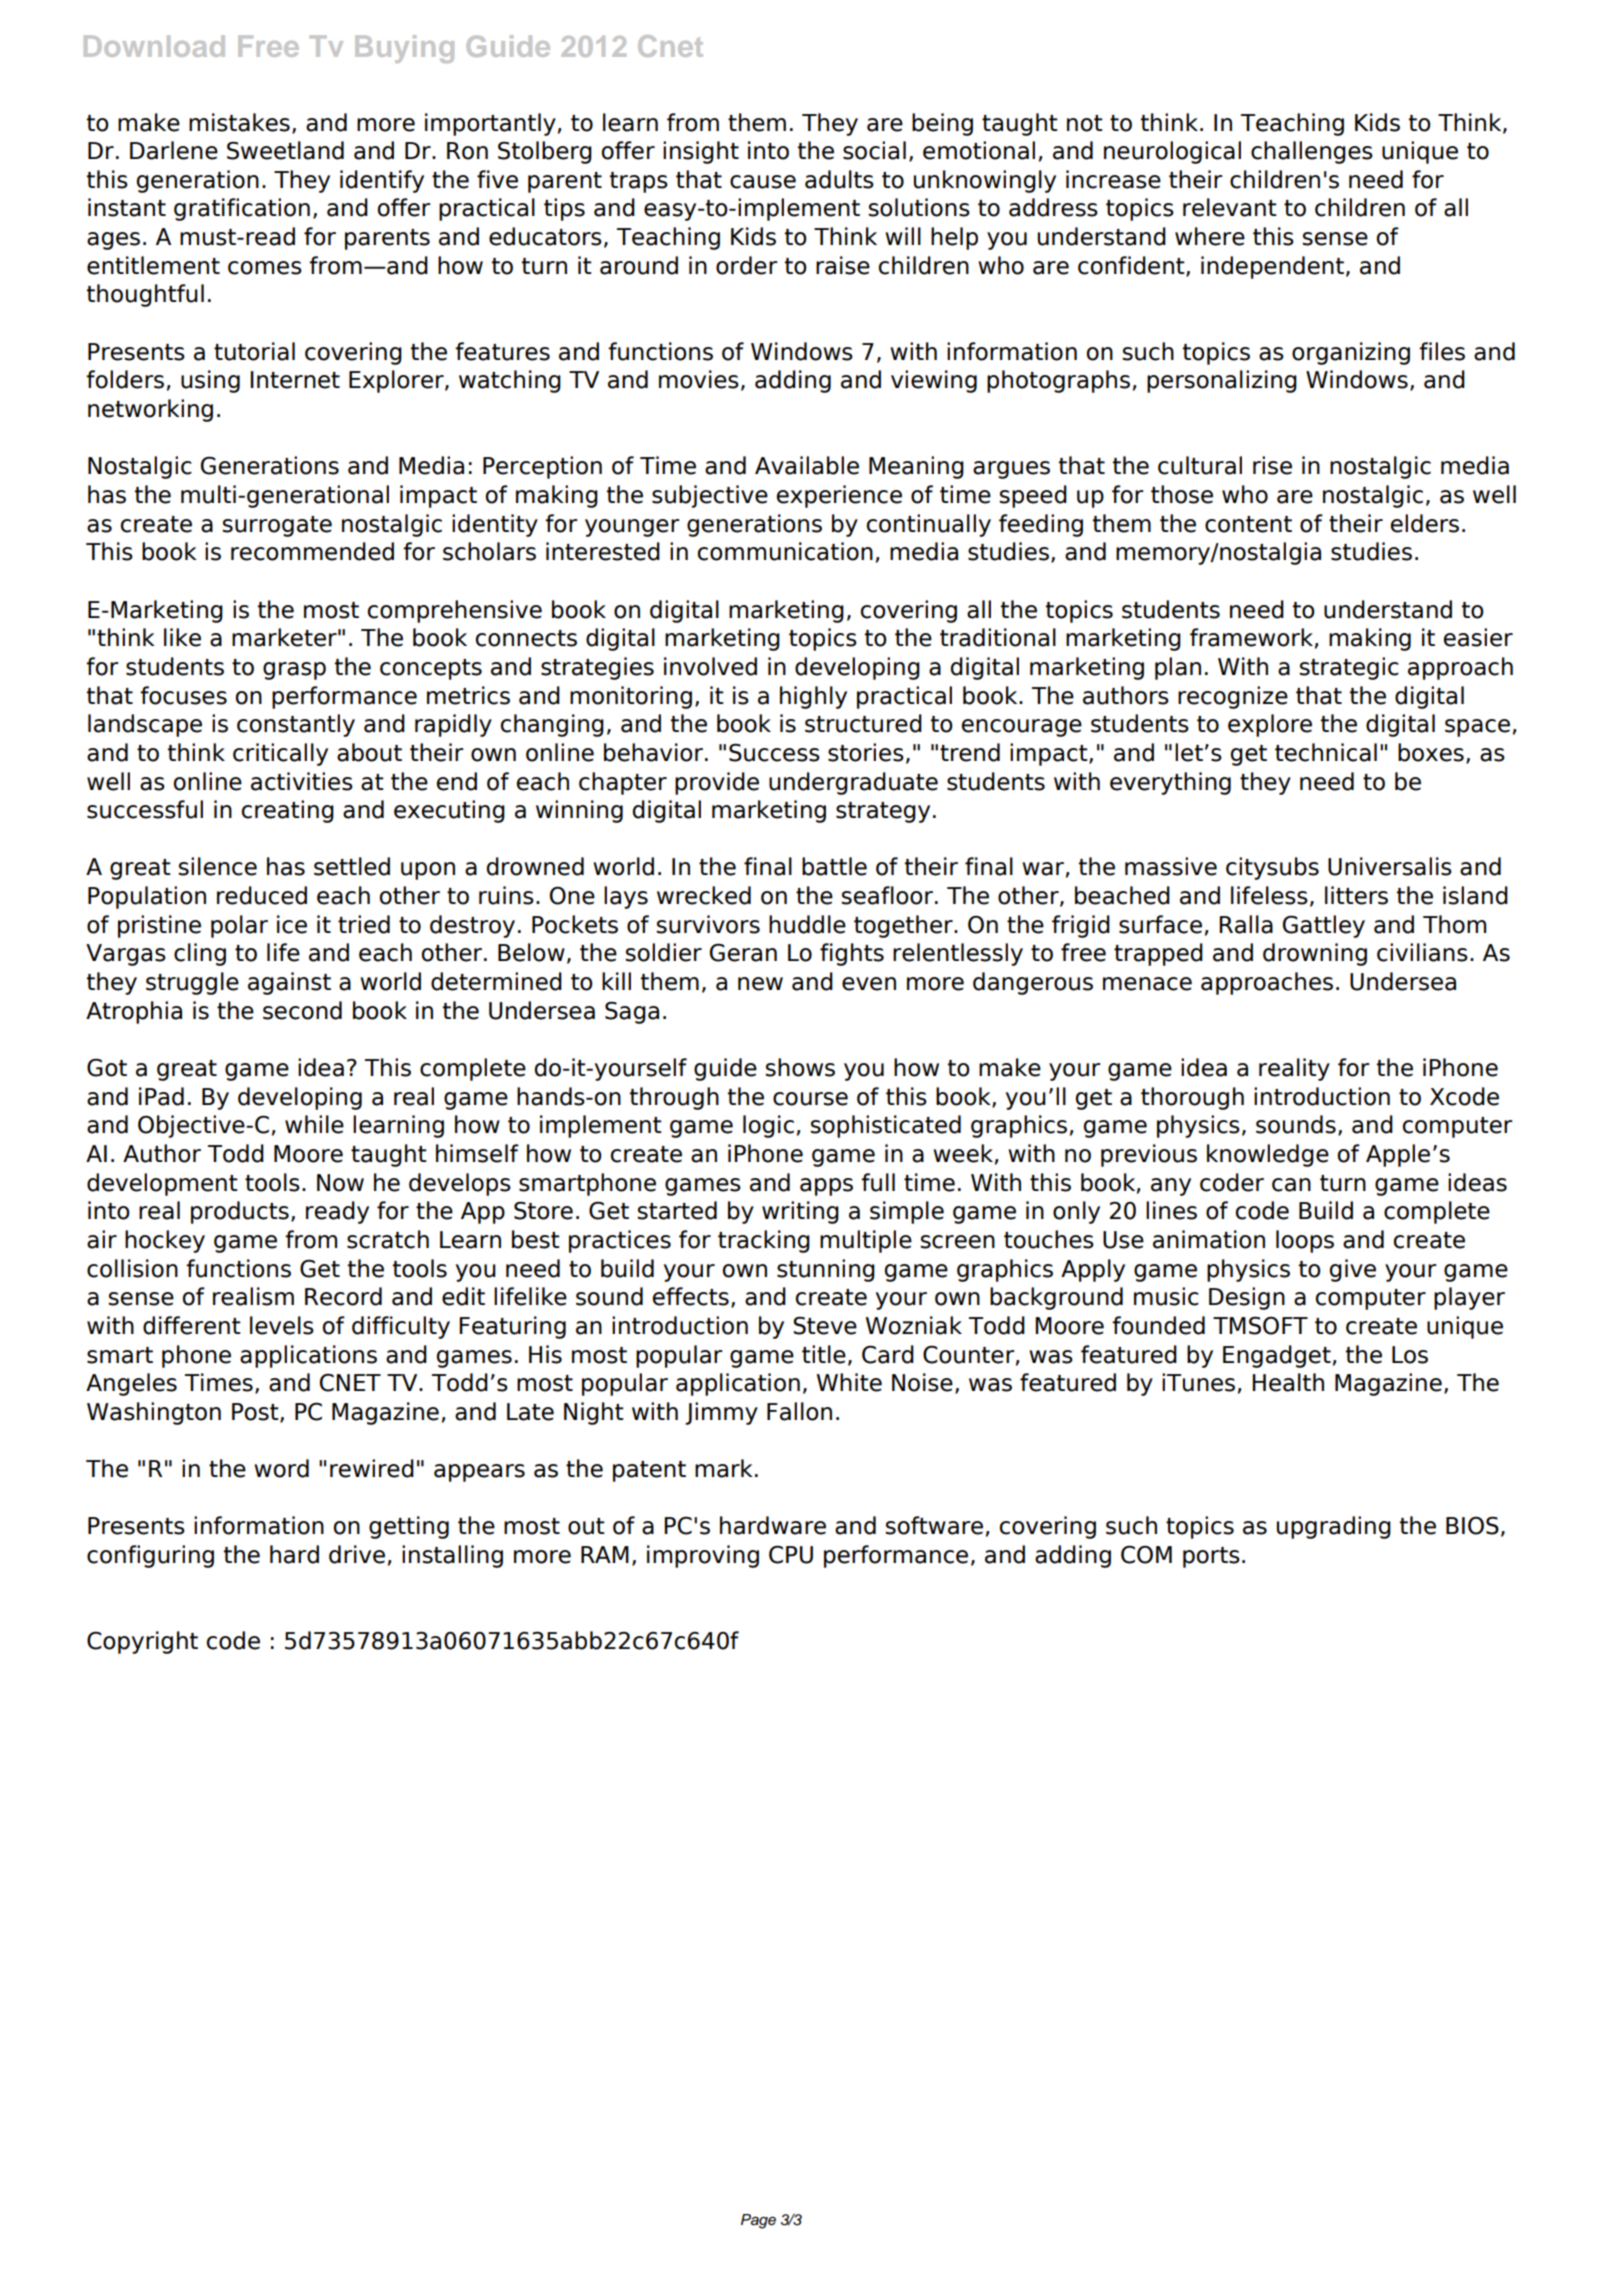 The width and height of the screenshot is (1608, 2274). What do you see at coordinates (239, 122) in the screenshot?
I see `mistakes` at bounding box center [239, 122].
